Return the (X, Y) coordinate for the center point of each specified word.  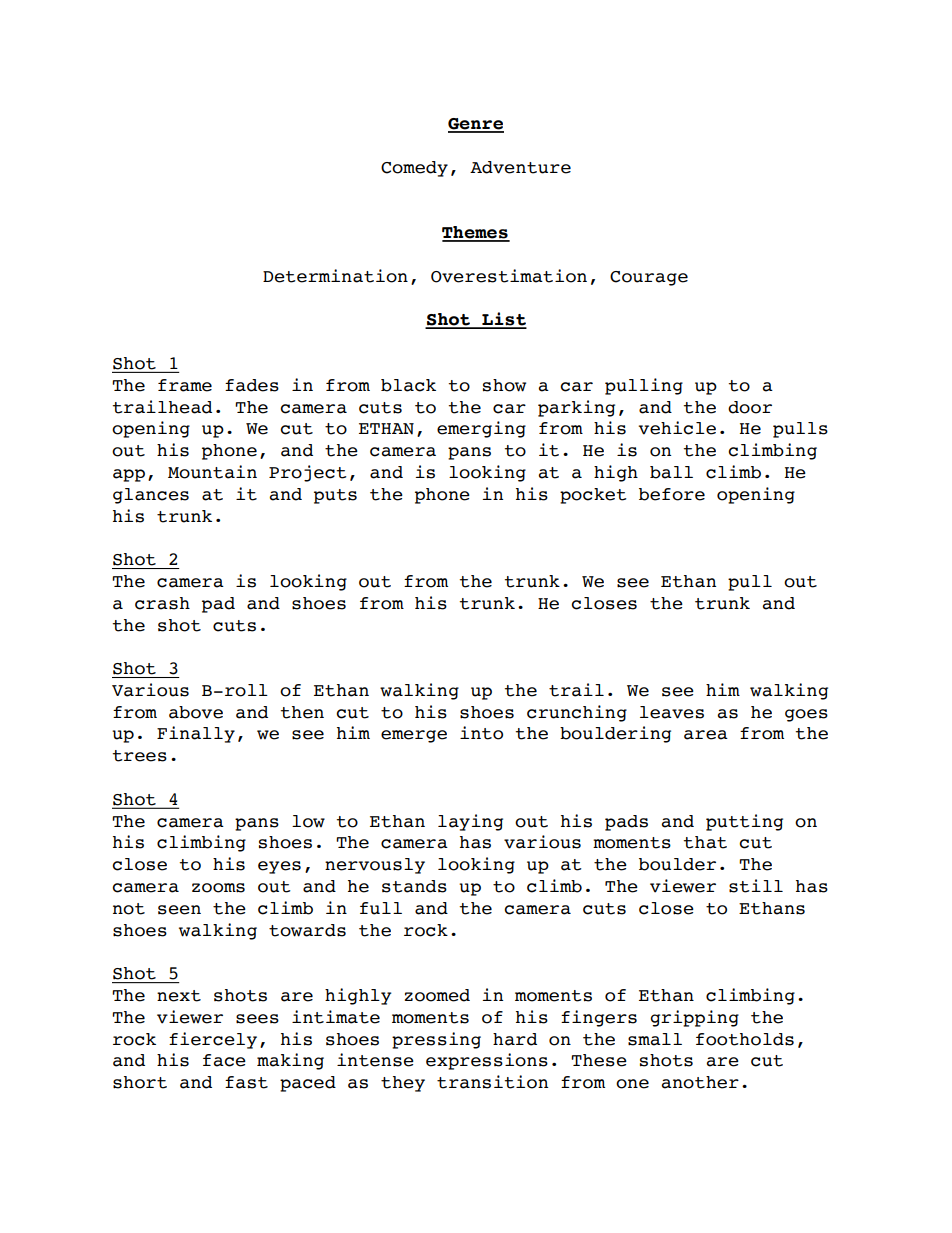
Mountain (212, 472)
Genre (476, 125)
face (224, 1060)
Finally (196, 734)
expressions (487, 1061)
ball (671, 472)
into (481, 733)
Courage (649, 278)
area (706, 735)
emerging (481, 429)
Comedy (414, 169)
